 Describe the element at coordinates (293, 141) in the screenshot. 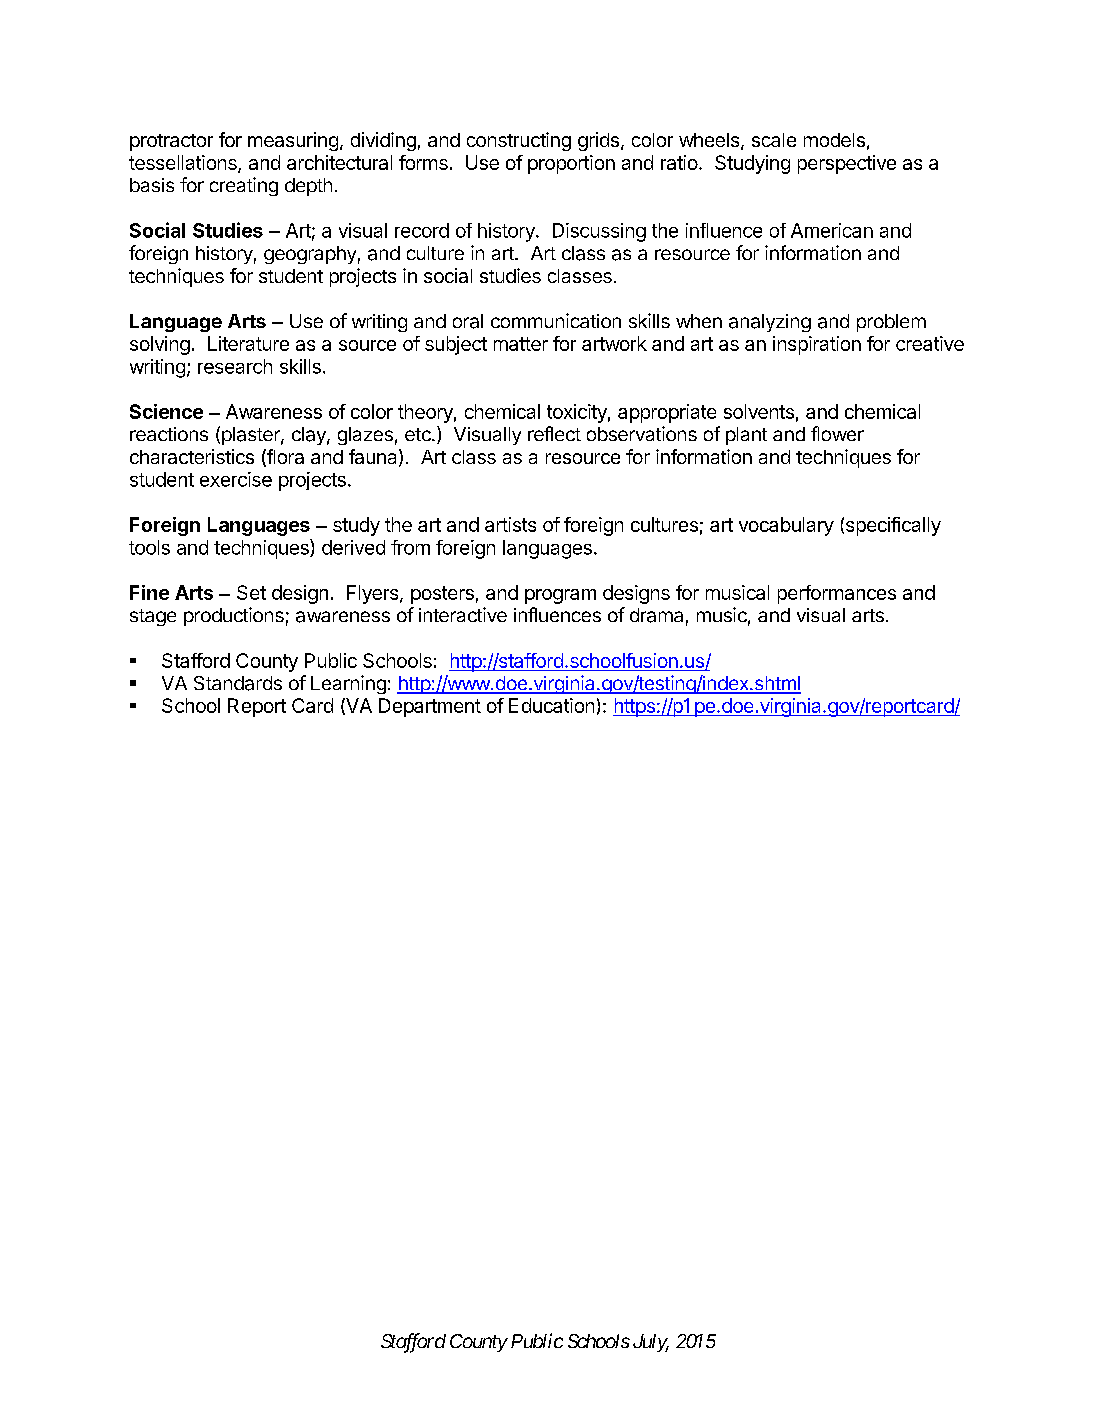

I see `measuring` at that location.
